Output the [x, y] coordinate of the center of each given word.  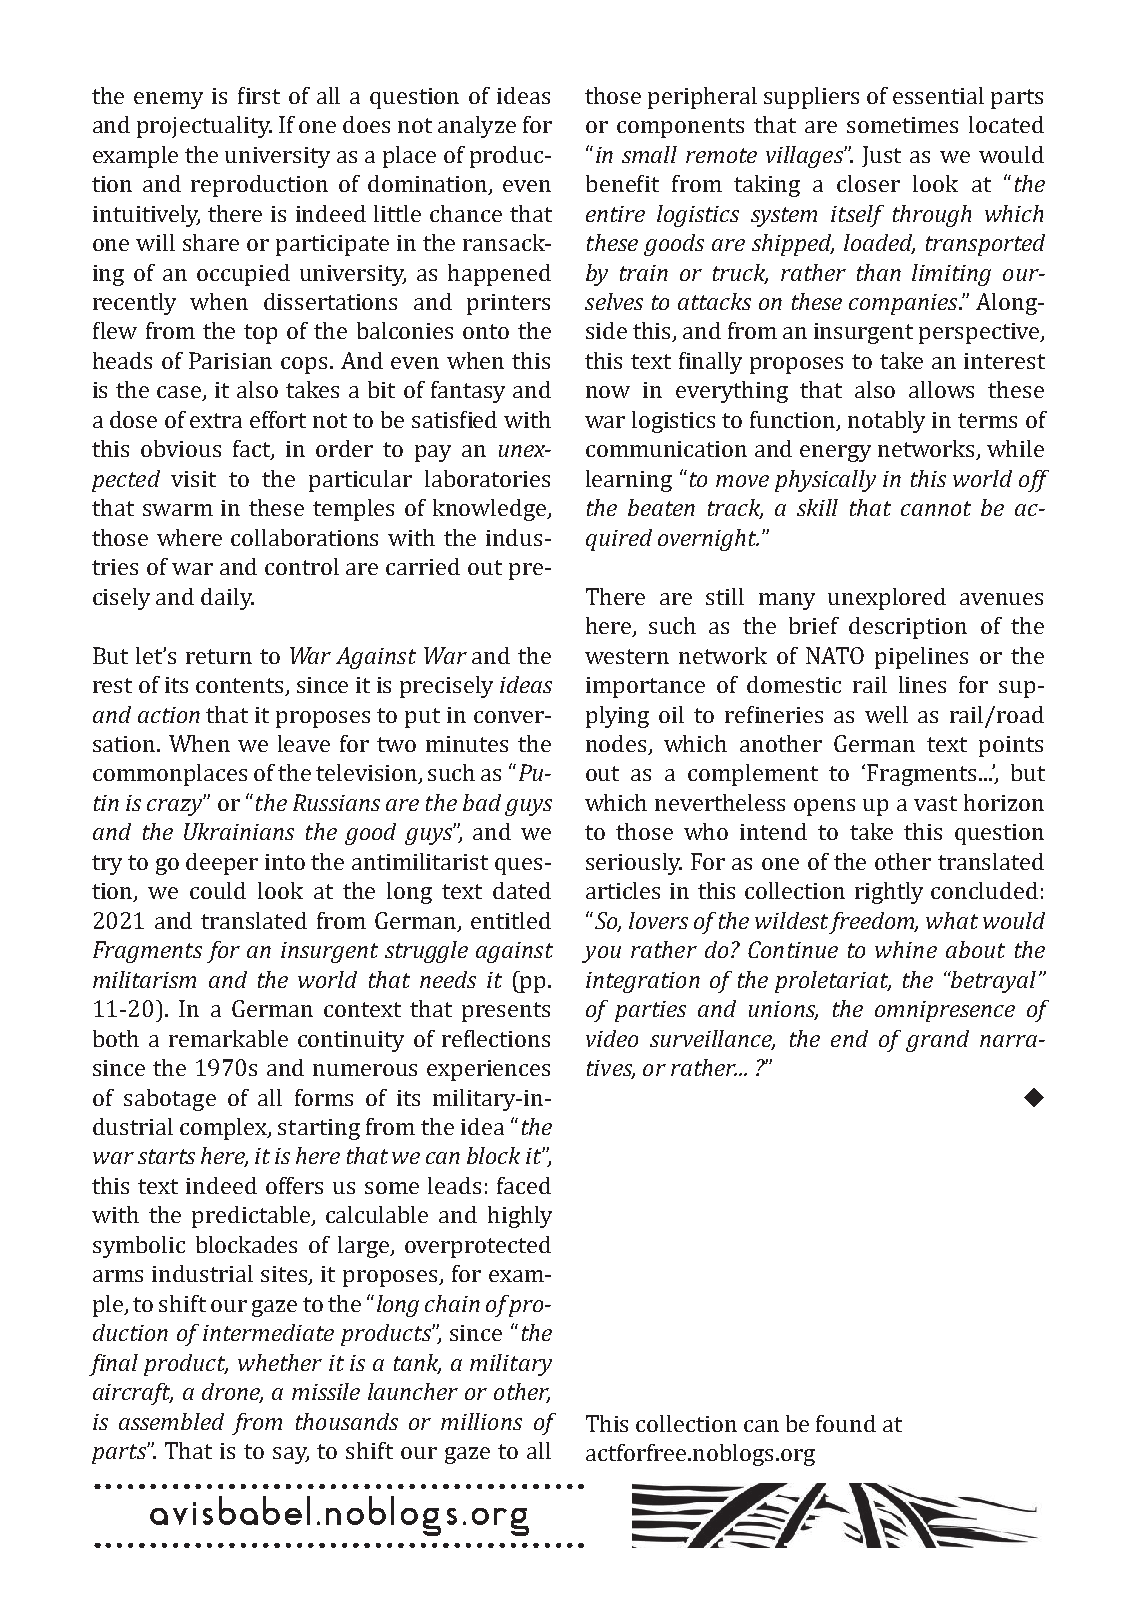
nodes [618, 745]
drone [232, 1393]
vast [935, 803]
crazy [176, 806]
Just [881, 156]
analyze [477, 127]
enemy [168, 100]
